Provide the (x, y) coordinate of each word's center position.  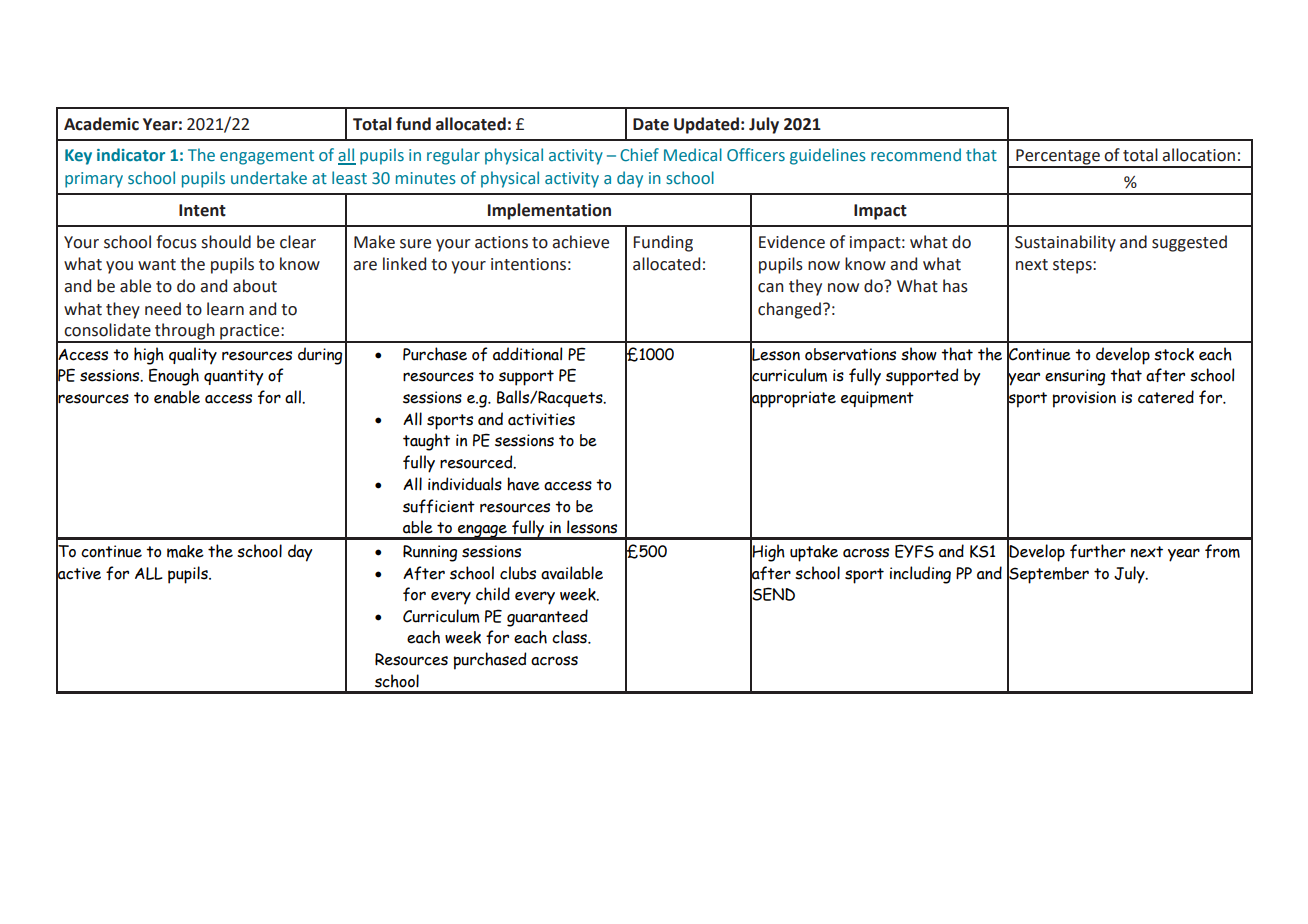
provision (1084, 399)
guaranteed (547, 618)
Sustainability (1065, 243)
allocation (1198, 155)
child (493, 594)
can (771, 288)
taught (426, 442)
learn (225, 309)
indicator (131, 155)
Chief (639, 155)
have (523, 484)
